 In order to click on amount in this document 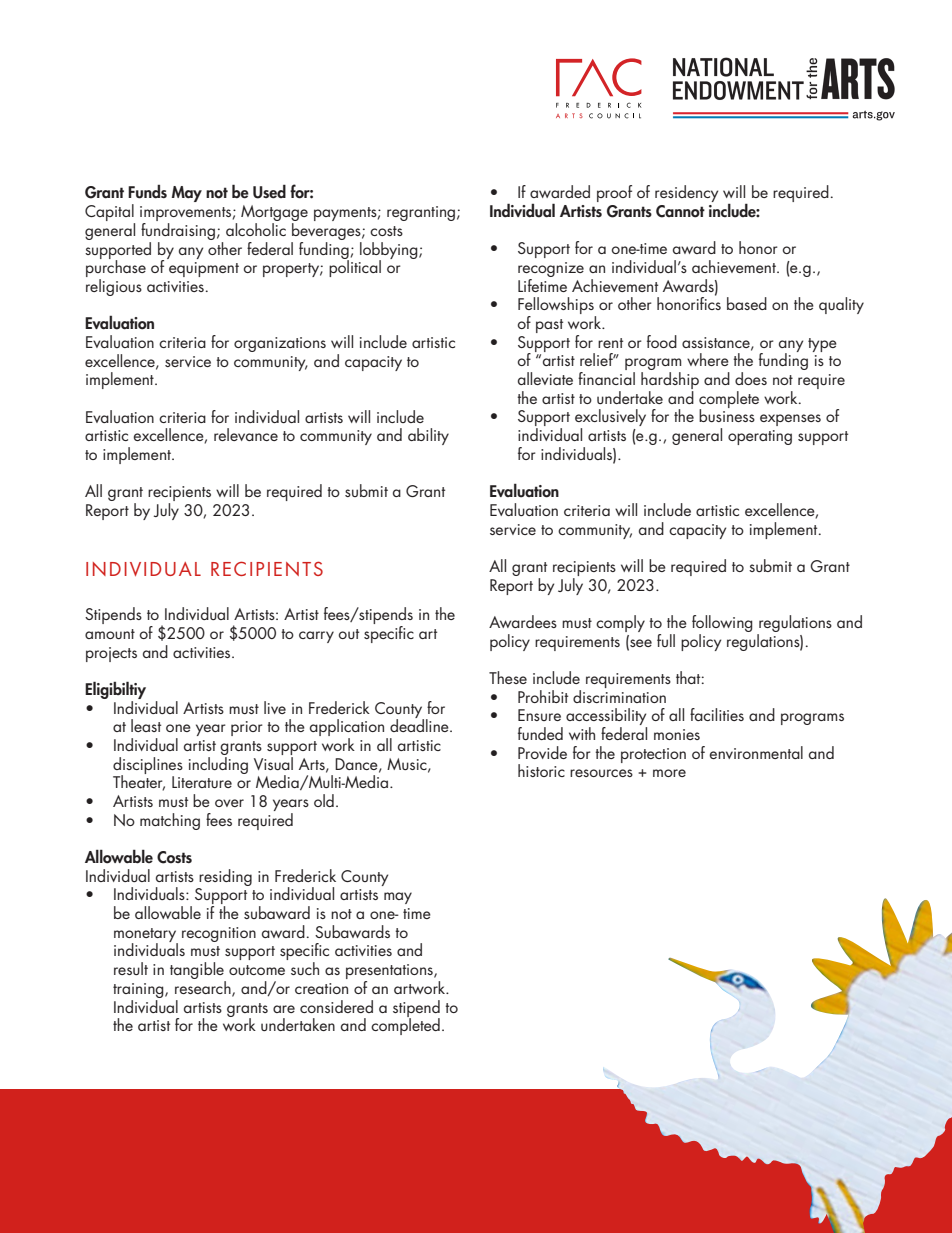, I will do `click(110, 634)`.
